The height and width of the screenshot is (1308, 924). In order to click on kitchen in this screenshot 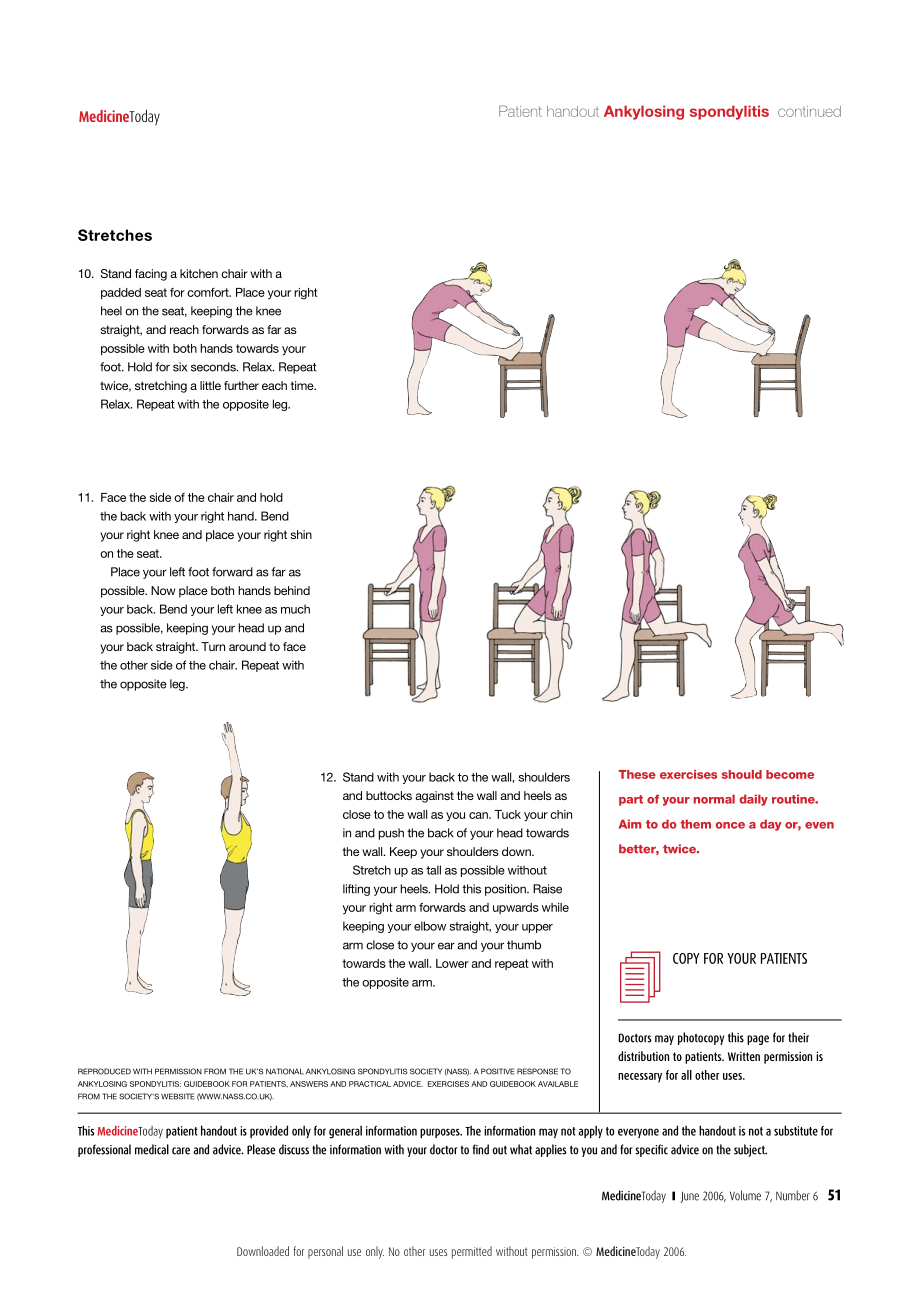, I will do `click(199, 273)`.
